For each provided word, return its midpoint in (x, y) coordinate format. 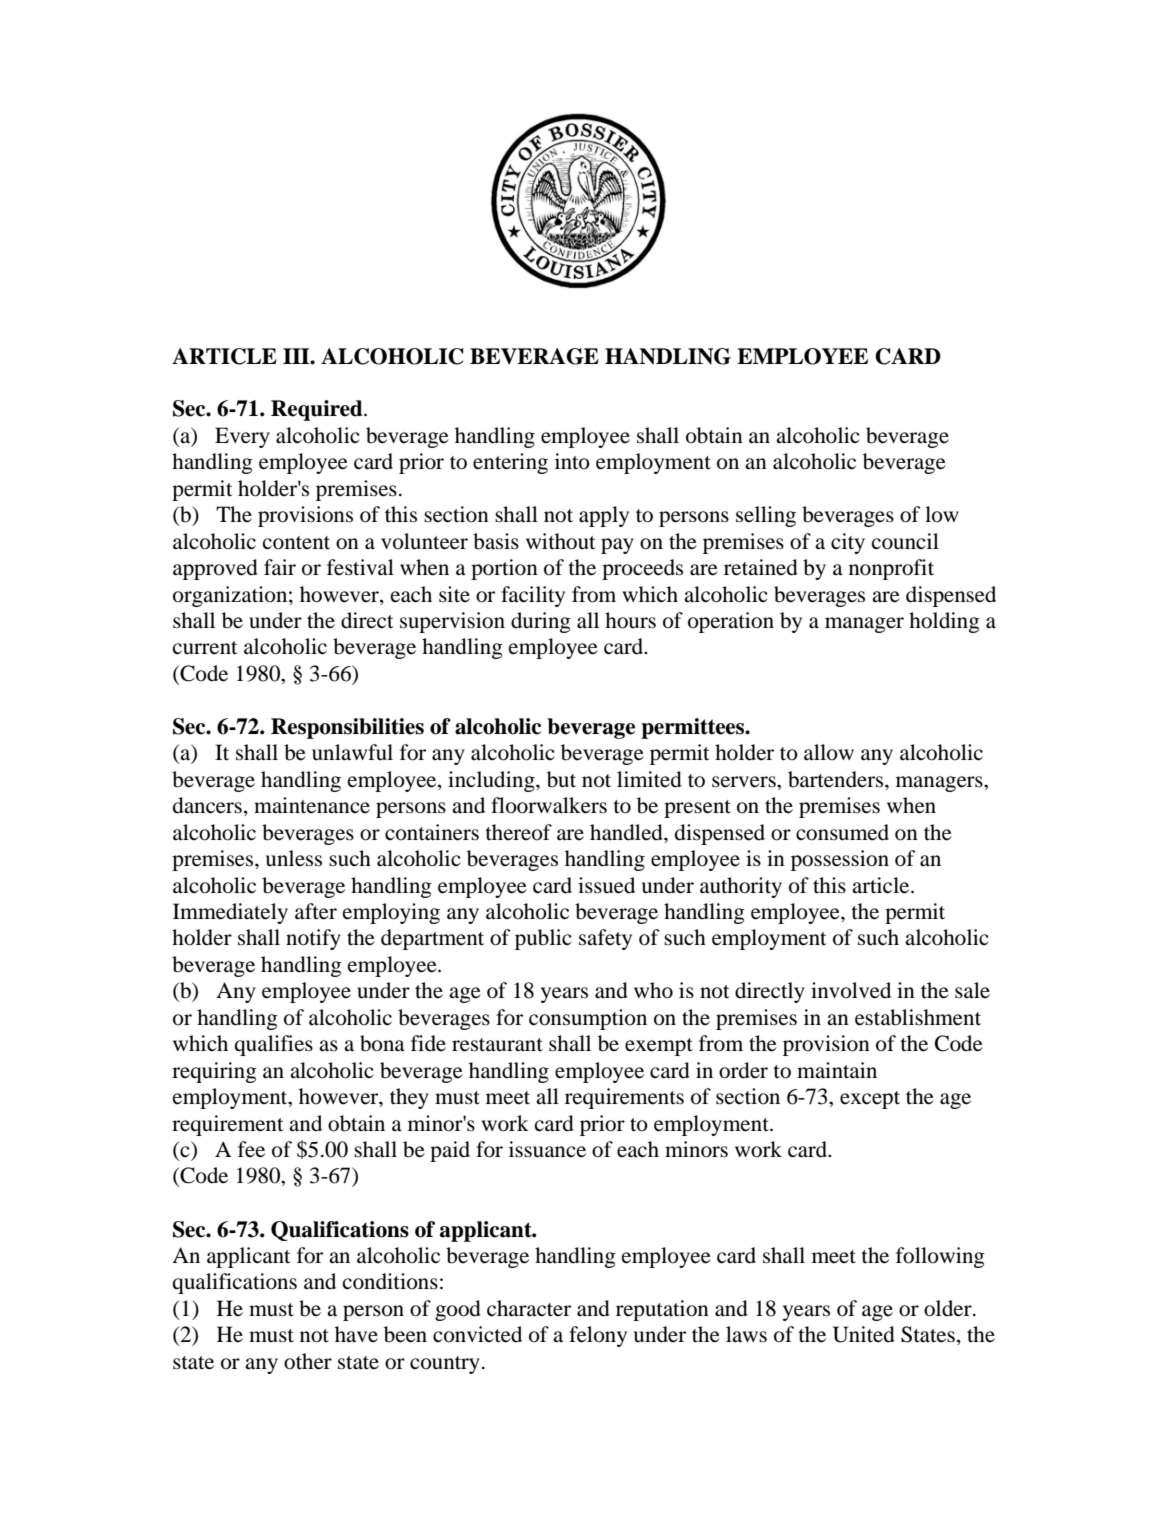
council (905, 541)
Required (318, 410)
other (308, 1361)
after (316, 911)
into (572, 461)
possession (840, 860)
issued (606, 885)
